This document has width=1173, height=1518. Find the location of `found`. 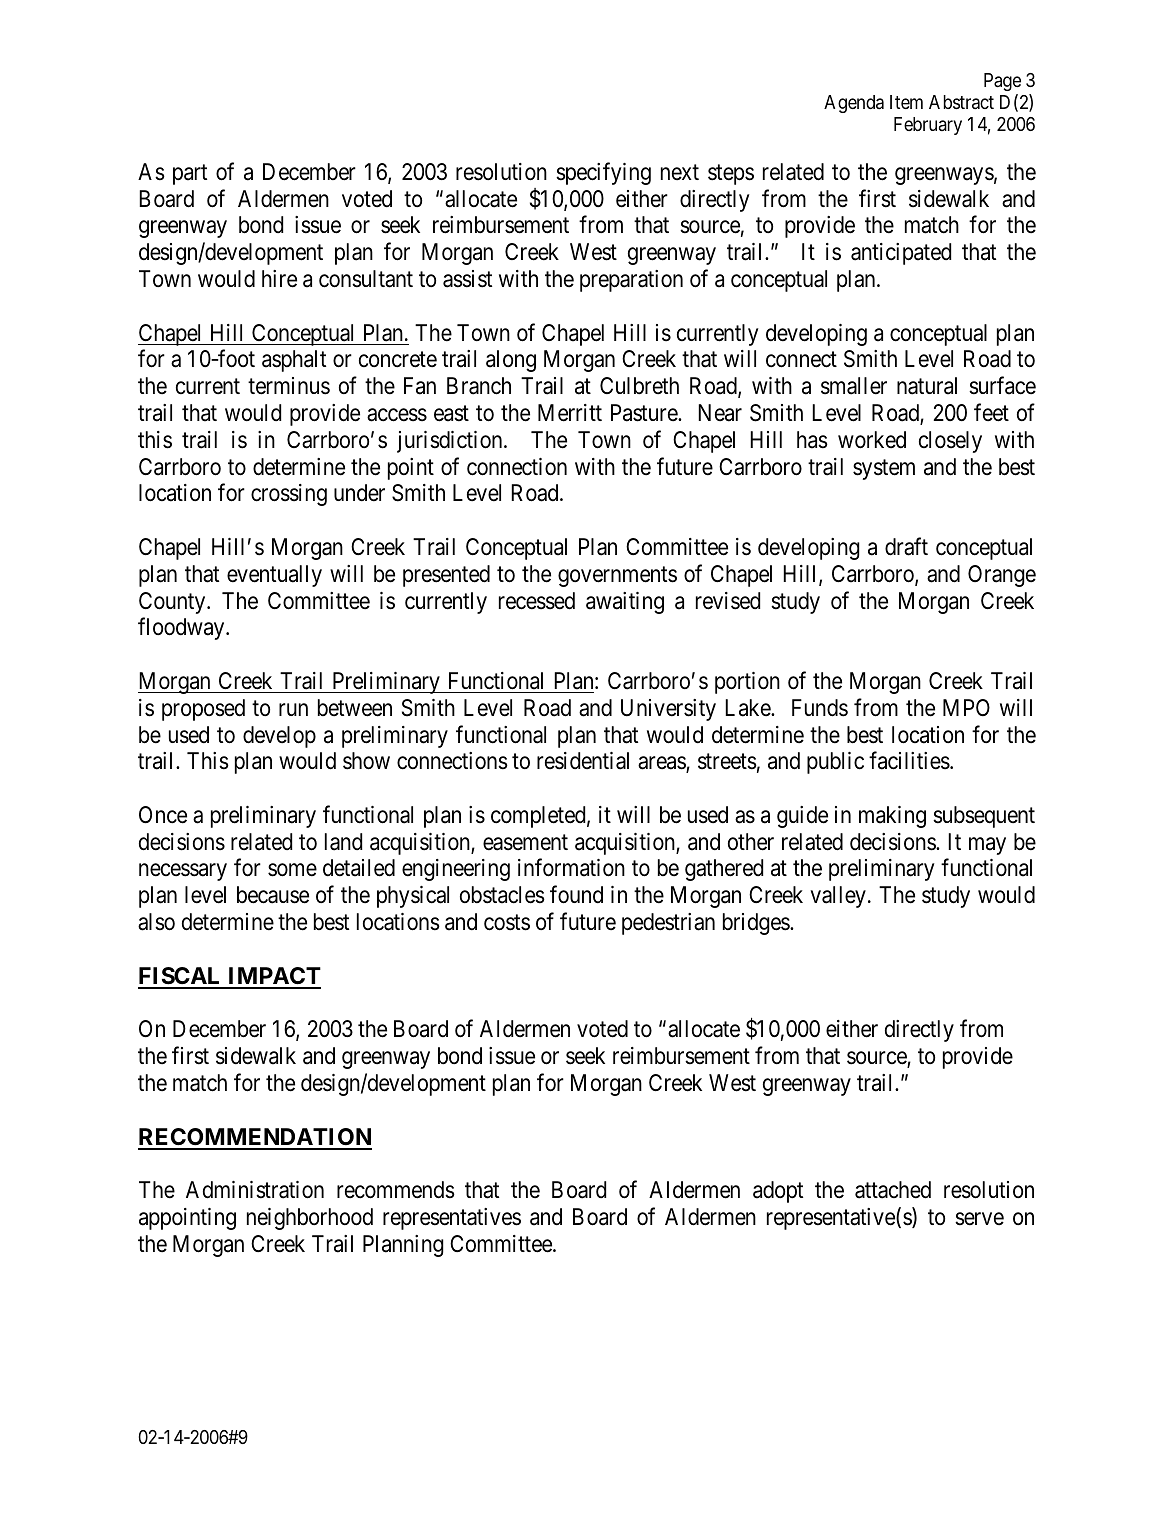

found is located at coordinates (576, 895).
